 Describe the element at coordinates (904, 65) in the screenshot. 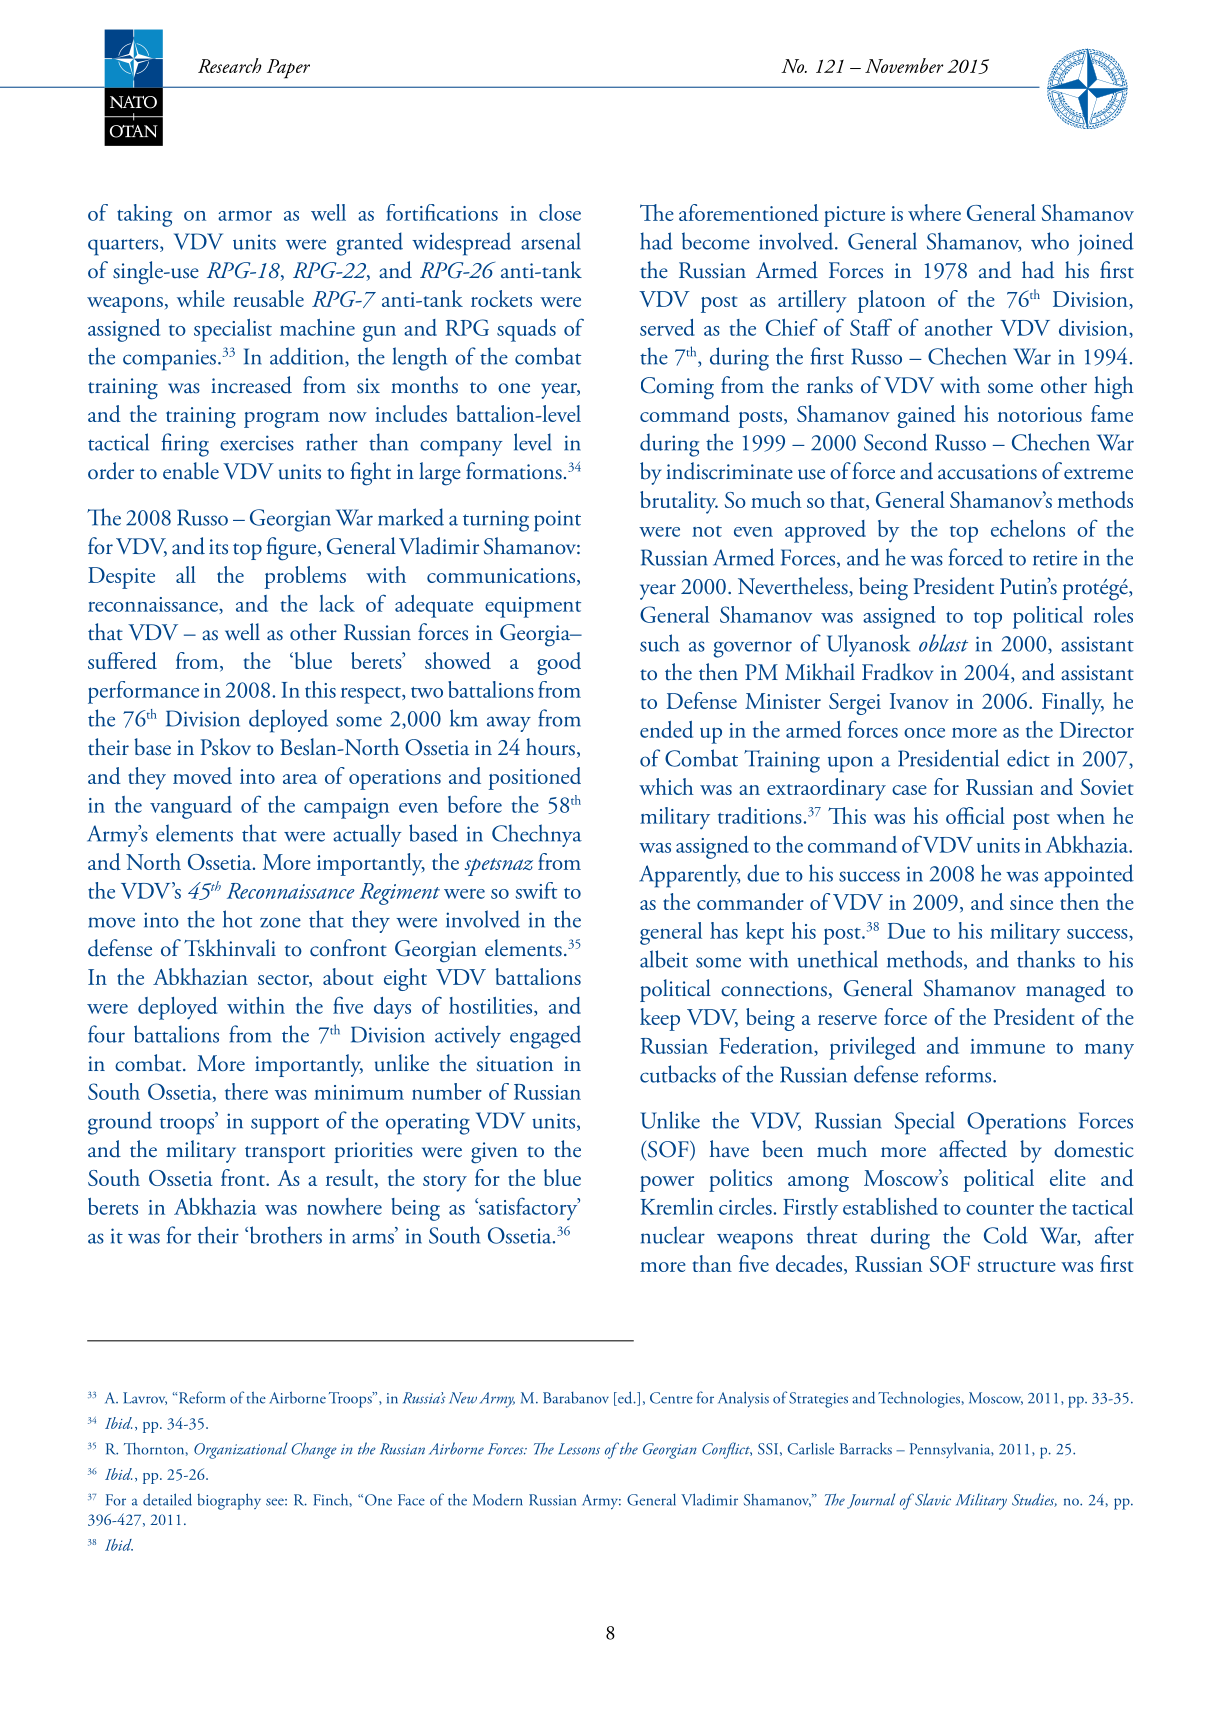

I see `November` at that location.
